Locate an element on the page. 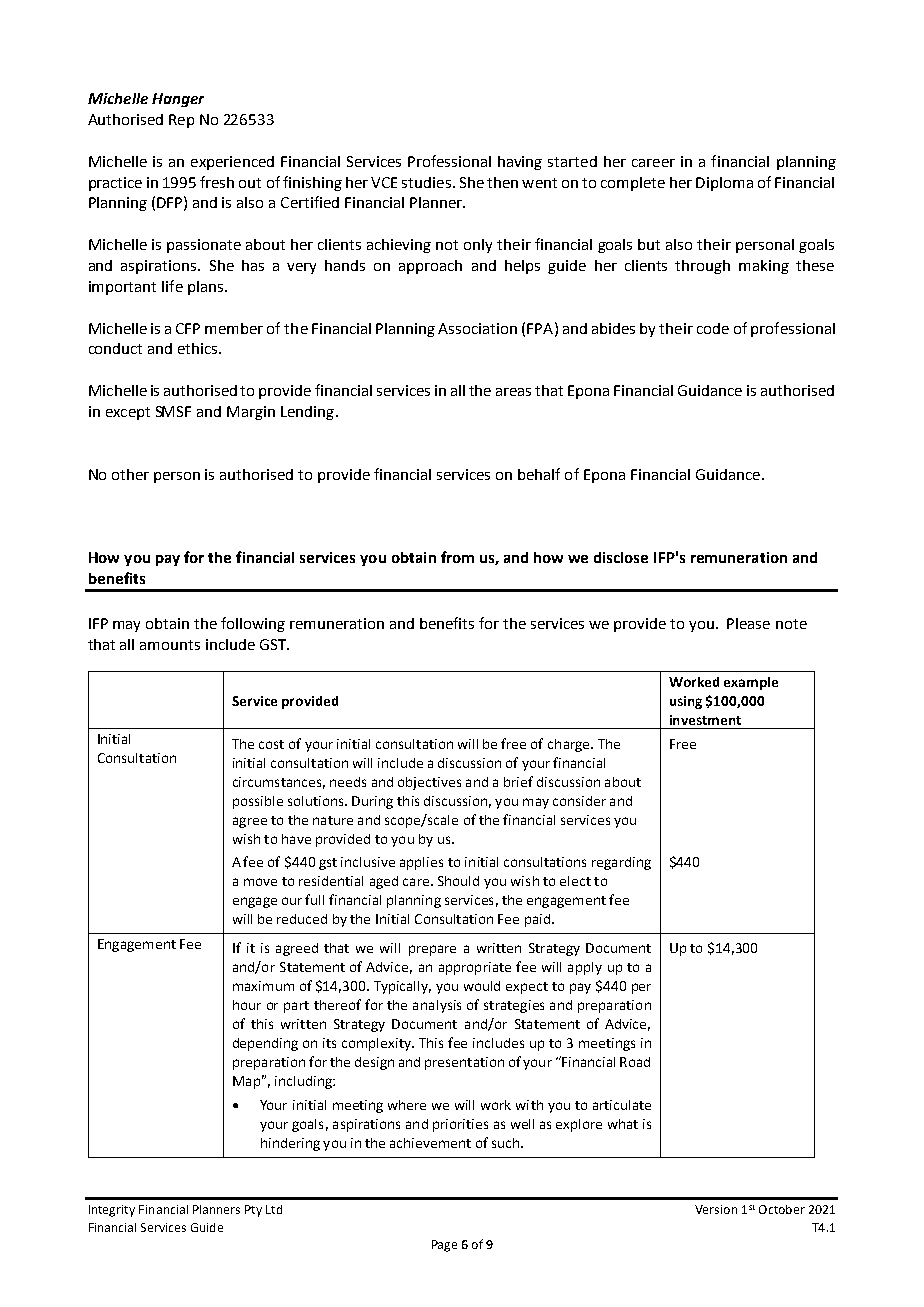 Image resolution: width=924 pixels, height=1307 pixels. from is located at coordinates (457, 557).
